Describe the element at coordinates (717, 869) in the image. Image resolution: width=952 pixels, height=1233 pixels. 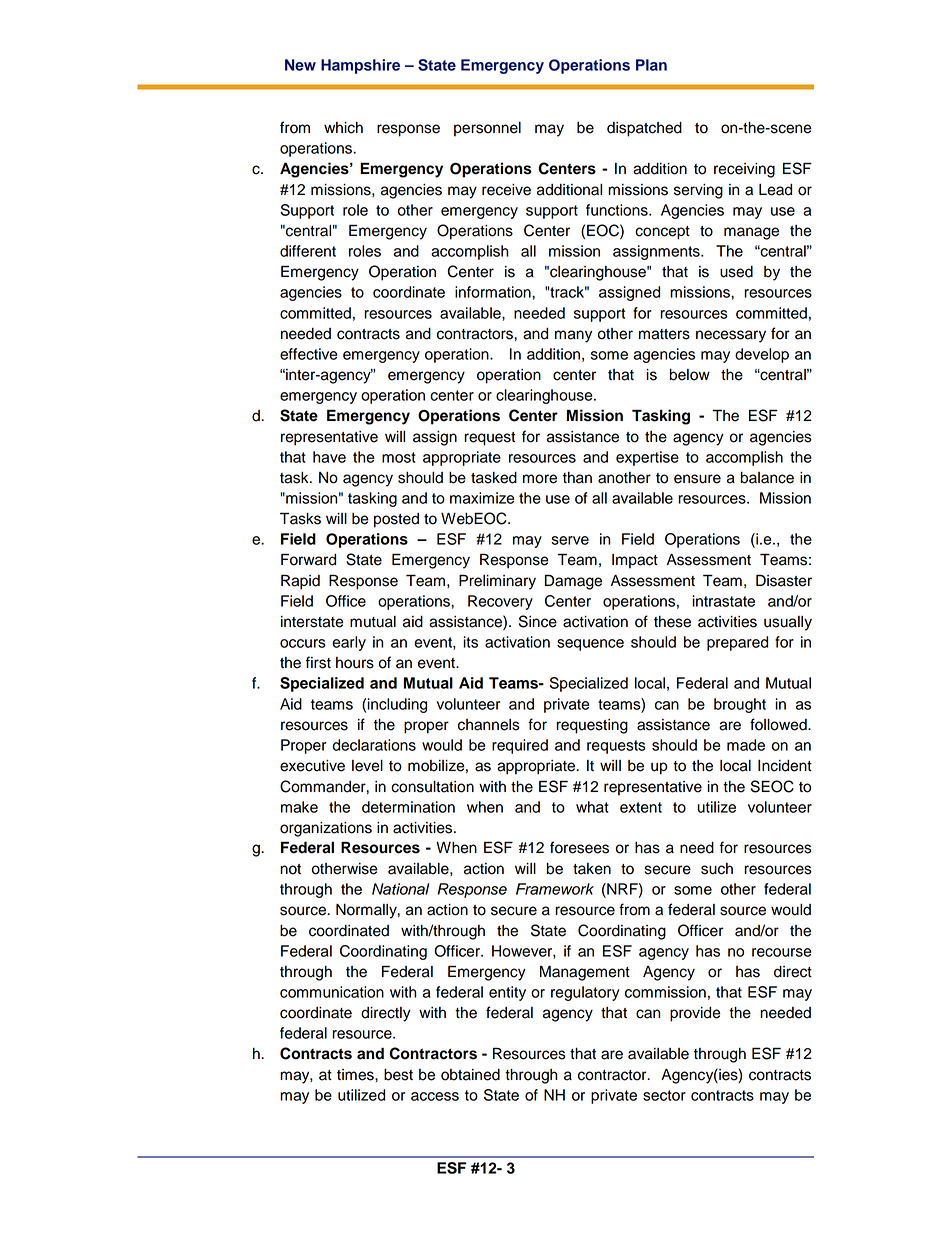
I see `such` at that location.
